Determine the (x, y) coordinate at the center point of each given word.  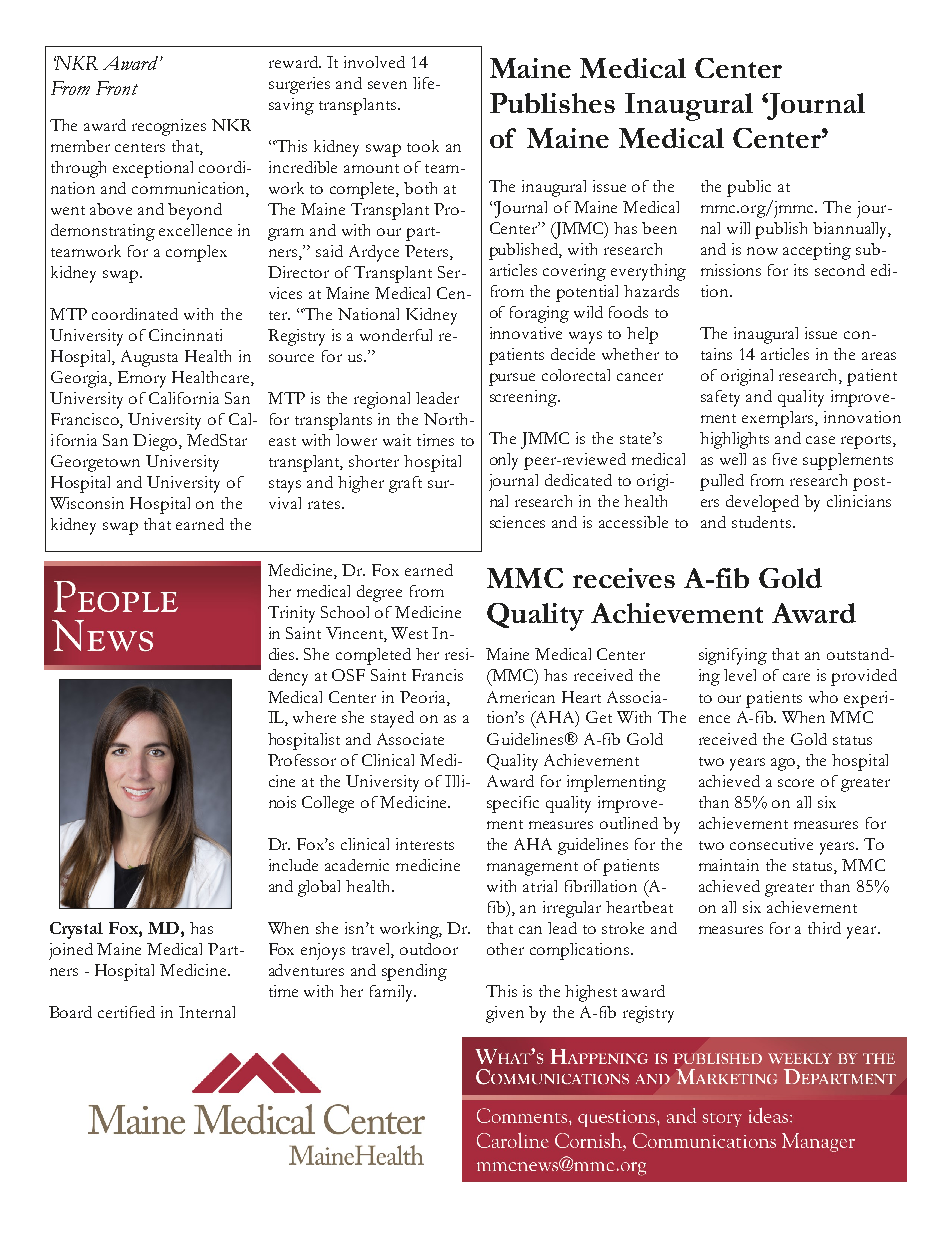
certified (126, 1012)
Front (117, 88)
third (824, 928)
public (749, 188)
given (505, 1014)
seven (387, 85)
